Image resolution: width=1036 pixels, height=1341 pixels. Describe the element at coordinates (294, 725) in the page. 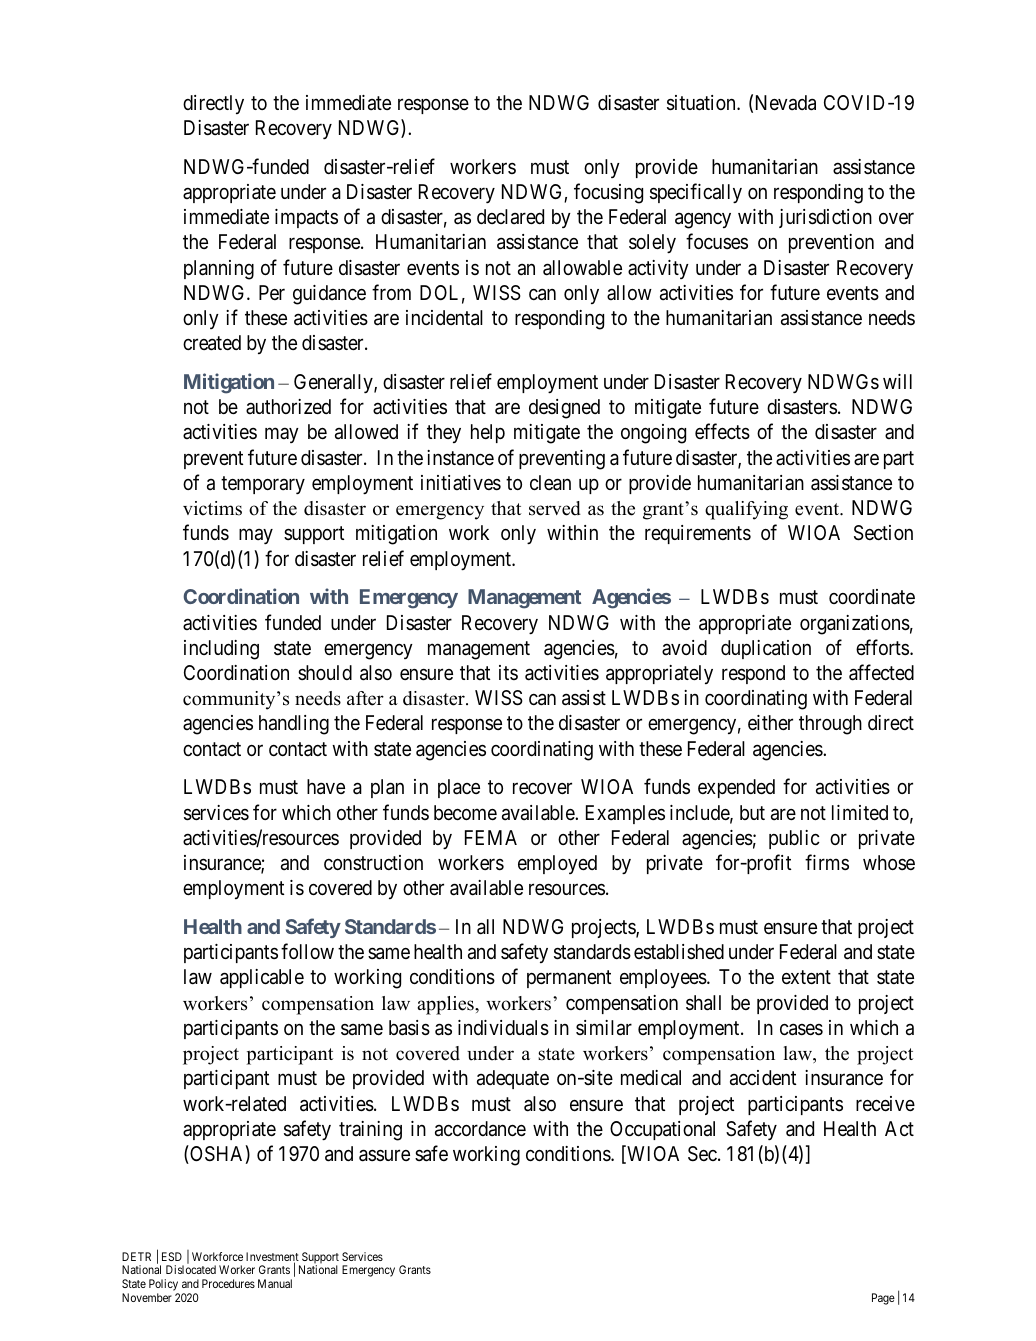

I see `handling` at that location.
